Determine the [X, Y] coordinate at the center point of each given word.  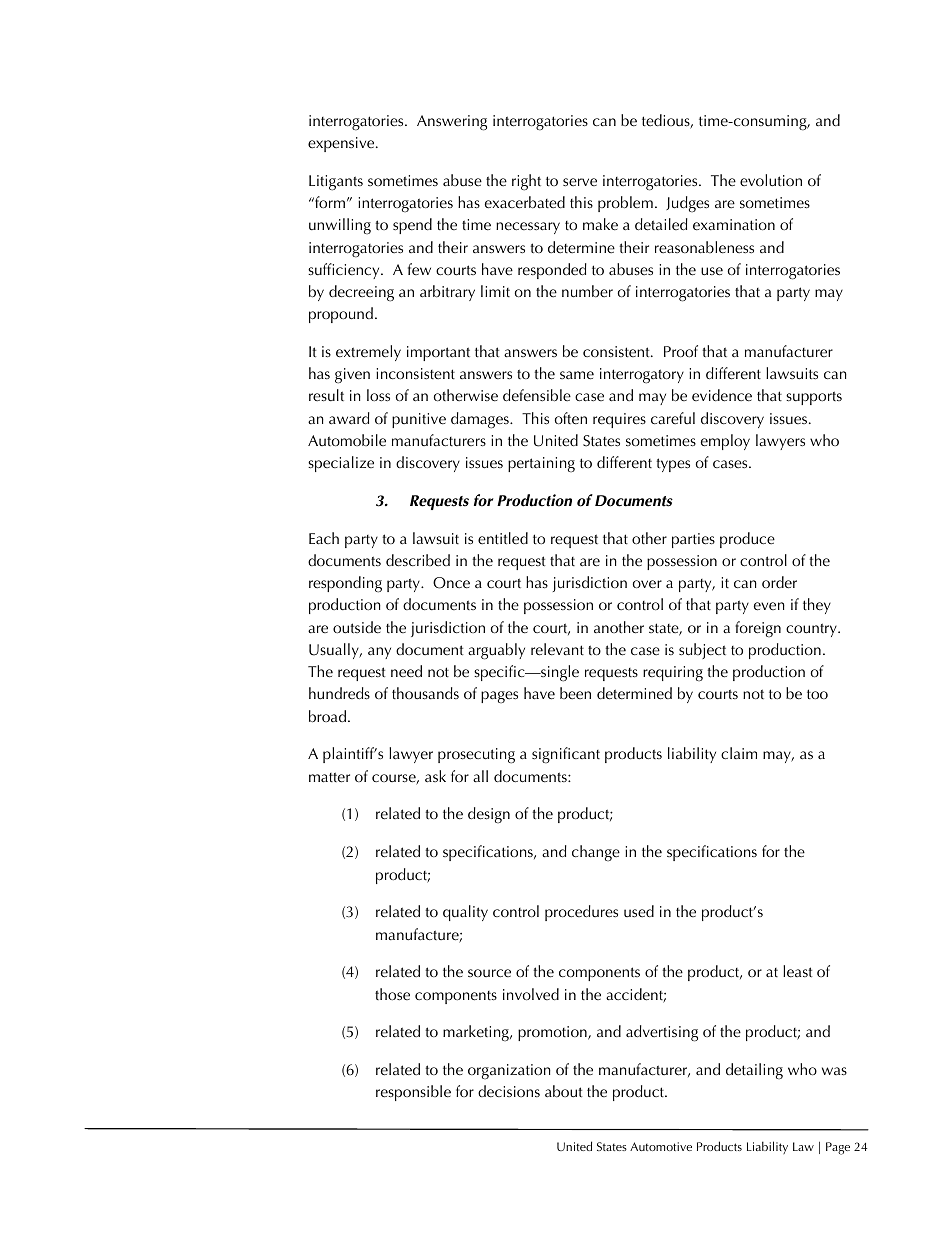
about [564, 1091]
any [379, 653]
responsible [413, 1093]
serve [580, 182]
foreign [758, 629]
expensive [342, 144]
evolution [771, 180]
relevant [557, 649]
